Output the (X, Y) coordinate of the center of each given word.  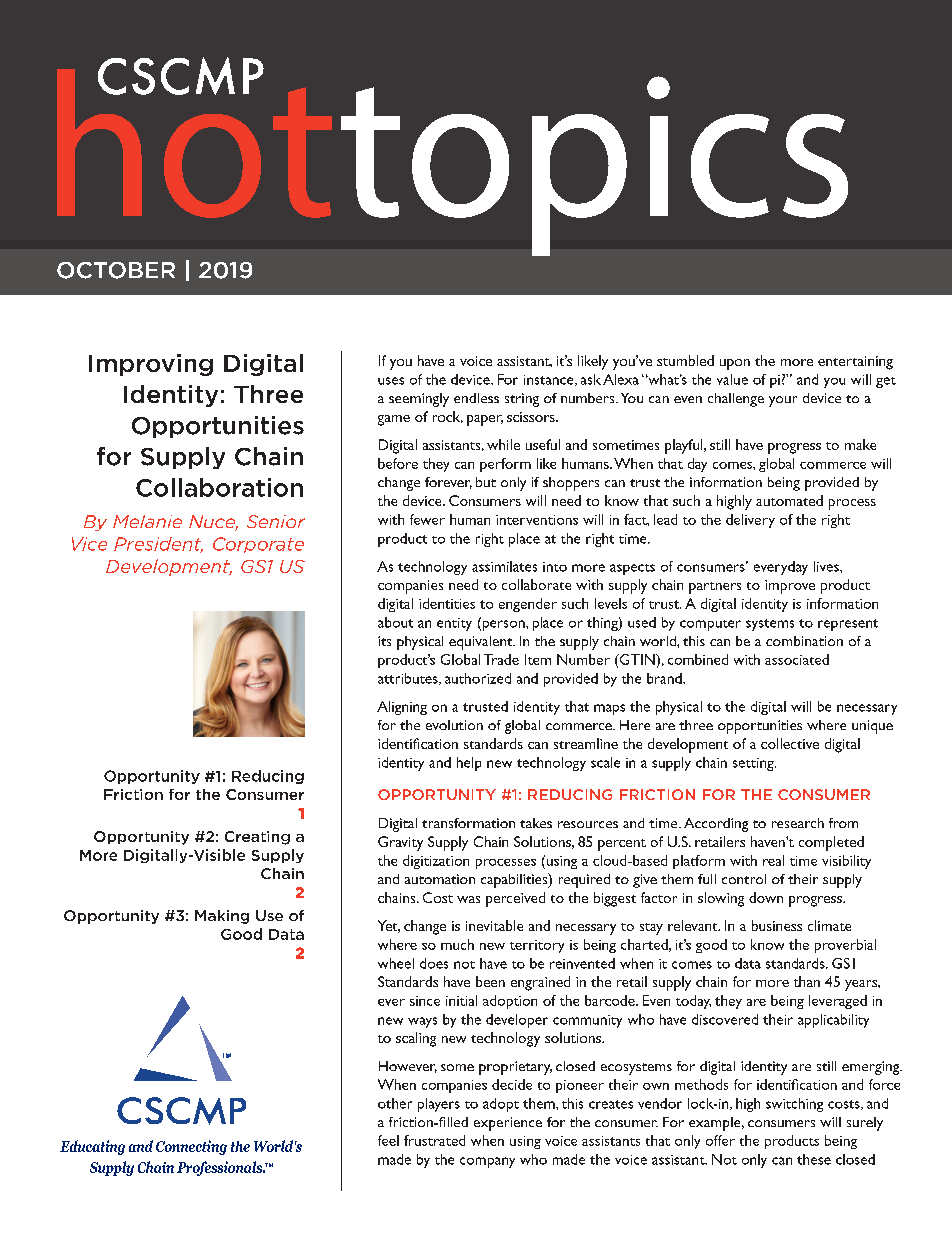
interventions (537, 520)
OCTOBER (116, 270)
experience (508, 1124)
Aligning (402, 708)
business (777, 925)
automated (789, 500)
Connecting (191, 1147)
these (814, 1159)
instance (550, 380)
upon (735, 364)
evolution (454, 725)
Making (222, 917)
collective (790, 743)
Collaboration (219, 487)
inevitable (494, 925)
